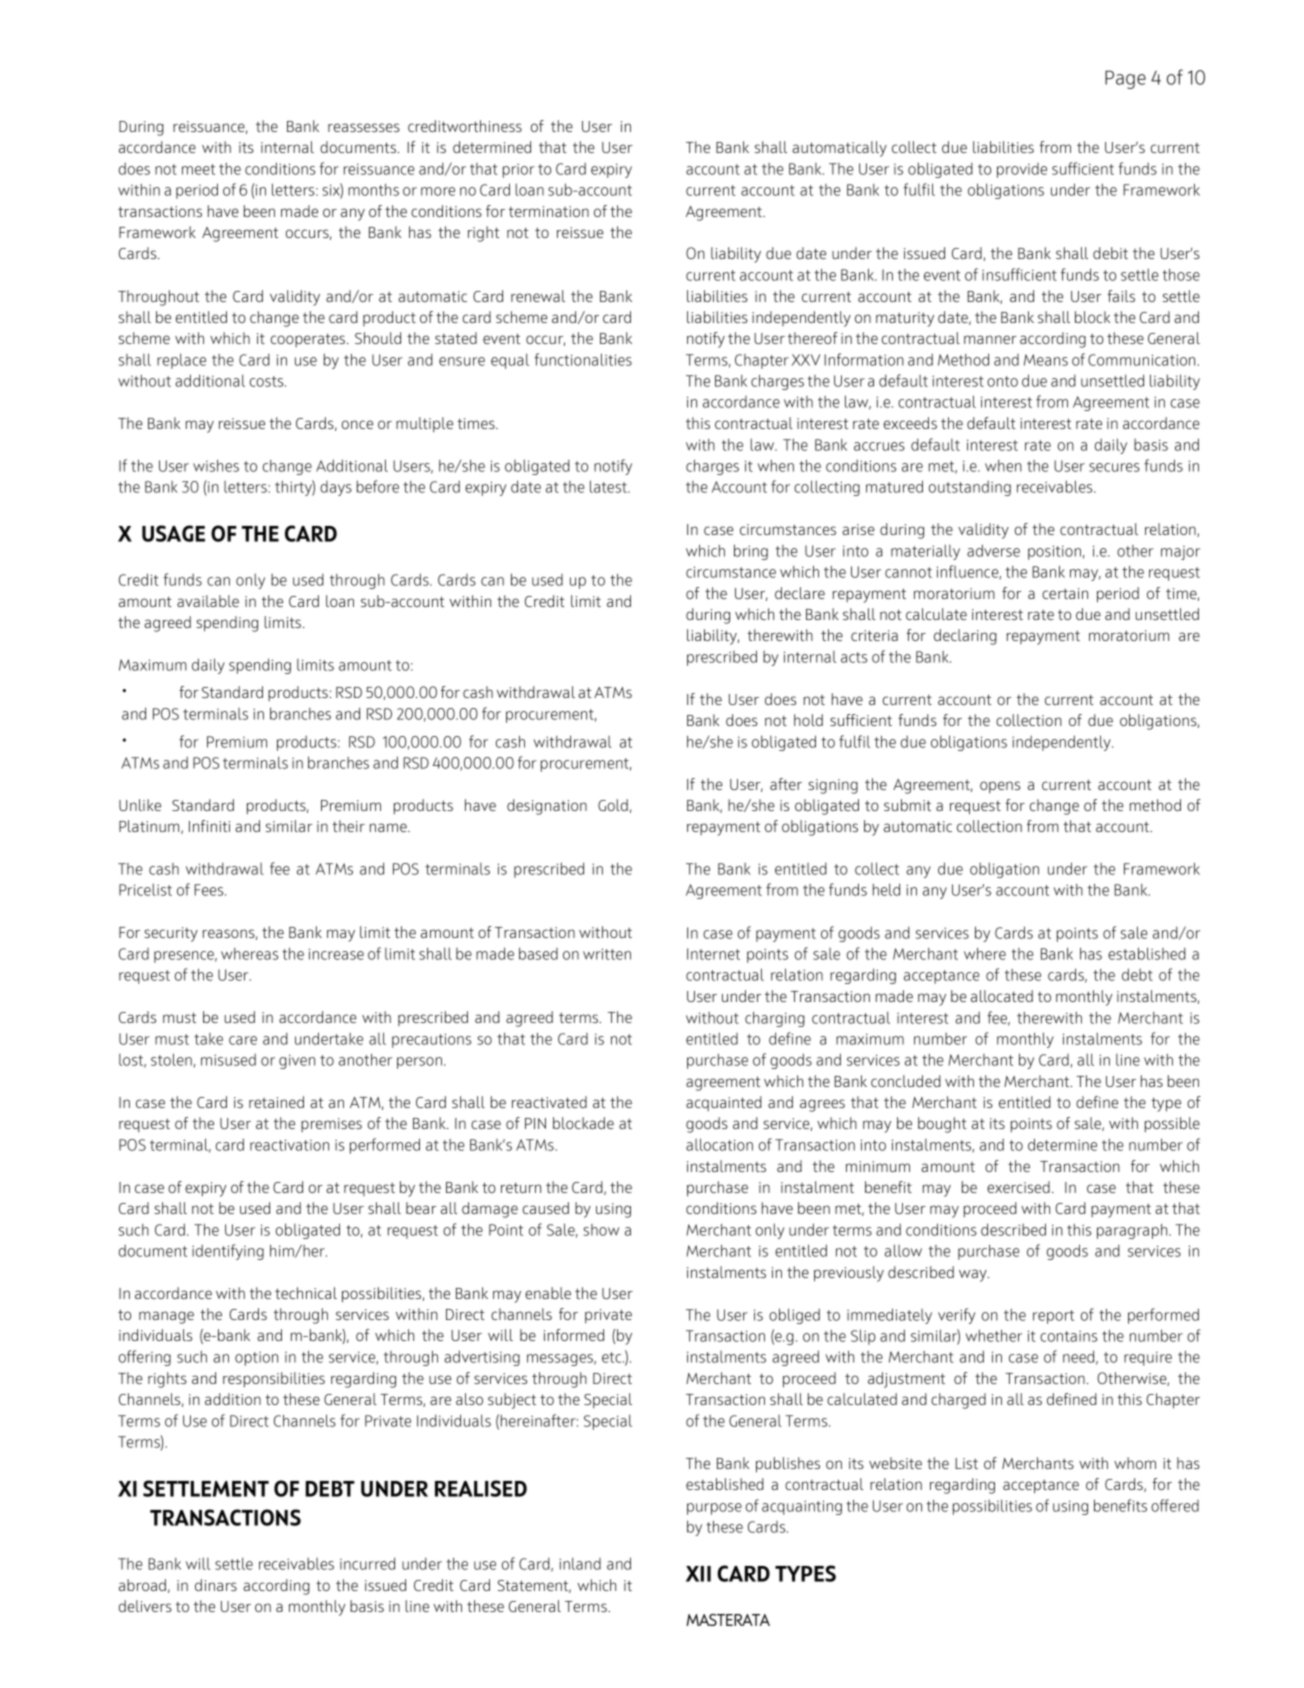 Image resolution: width=1304 pixels, height=1688 pixels. I want to click on retained, so click(276, 1102).
